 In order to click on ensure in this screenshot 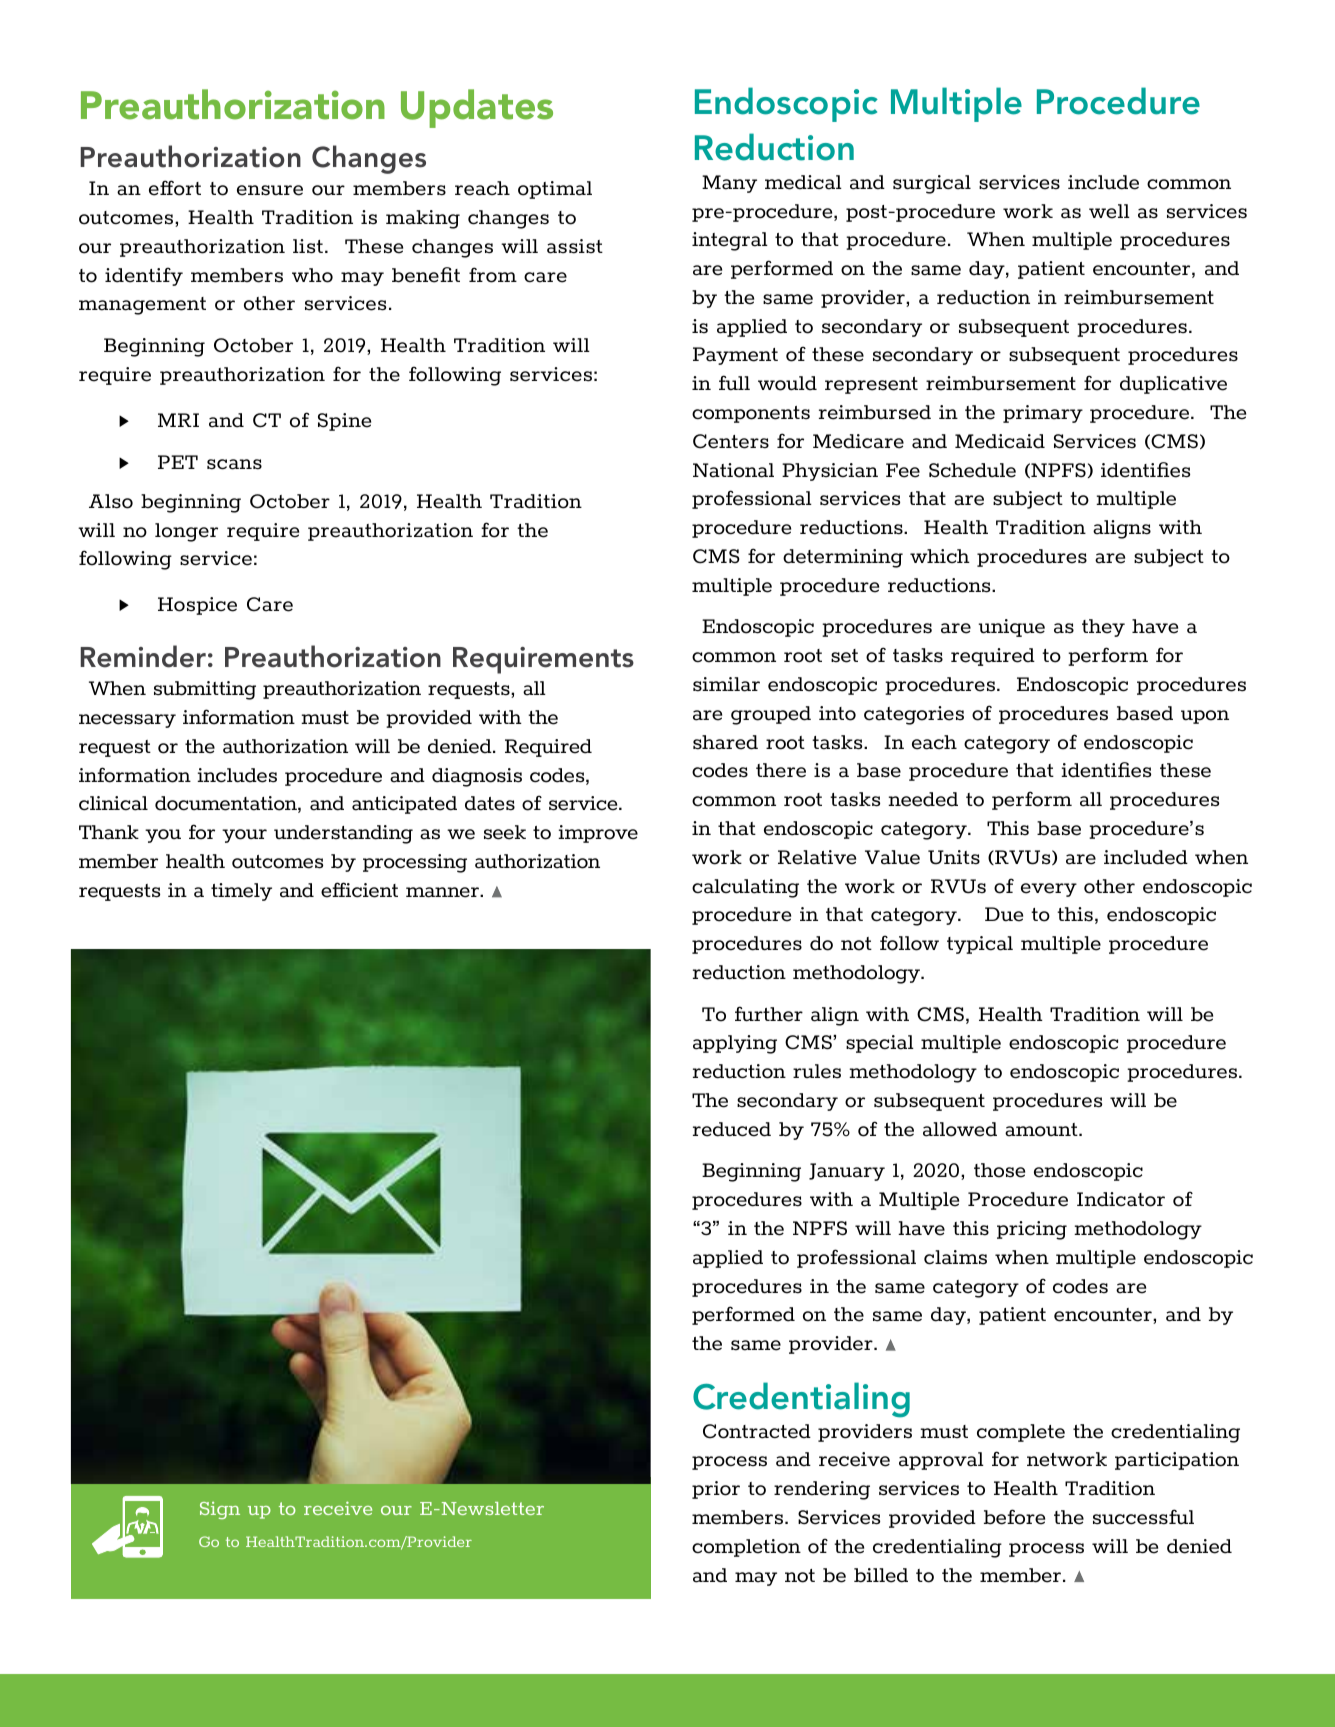, I will do `click(270, 190)`.
